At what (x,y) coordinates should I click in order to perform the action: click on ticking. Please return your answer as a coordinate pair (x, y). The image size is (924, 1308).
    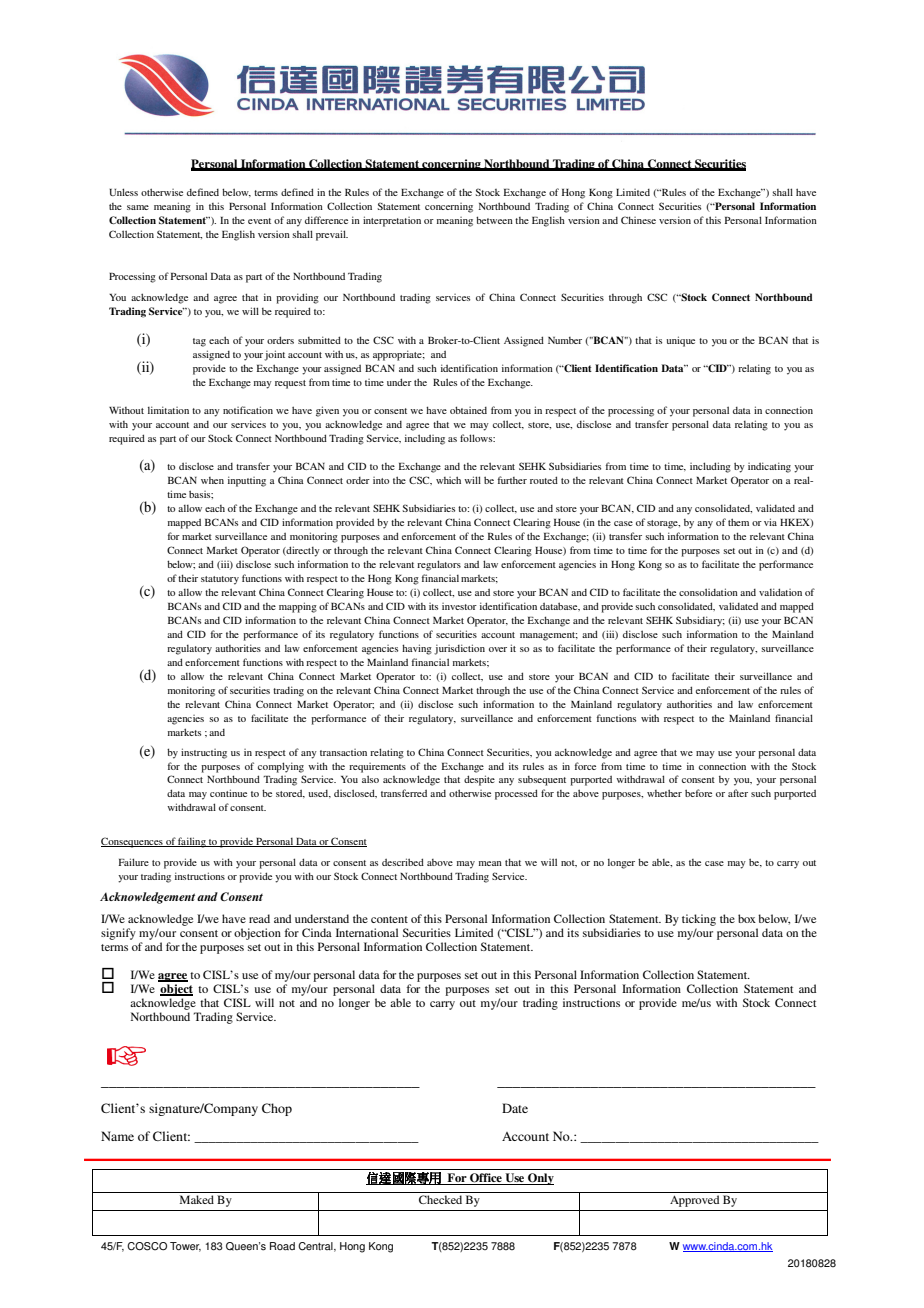
    Looking at the image, I should click on (699, 920).
